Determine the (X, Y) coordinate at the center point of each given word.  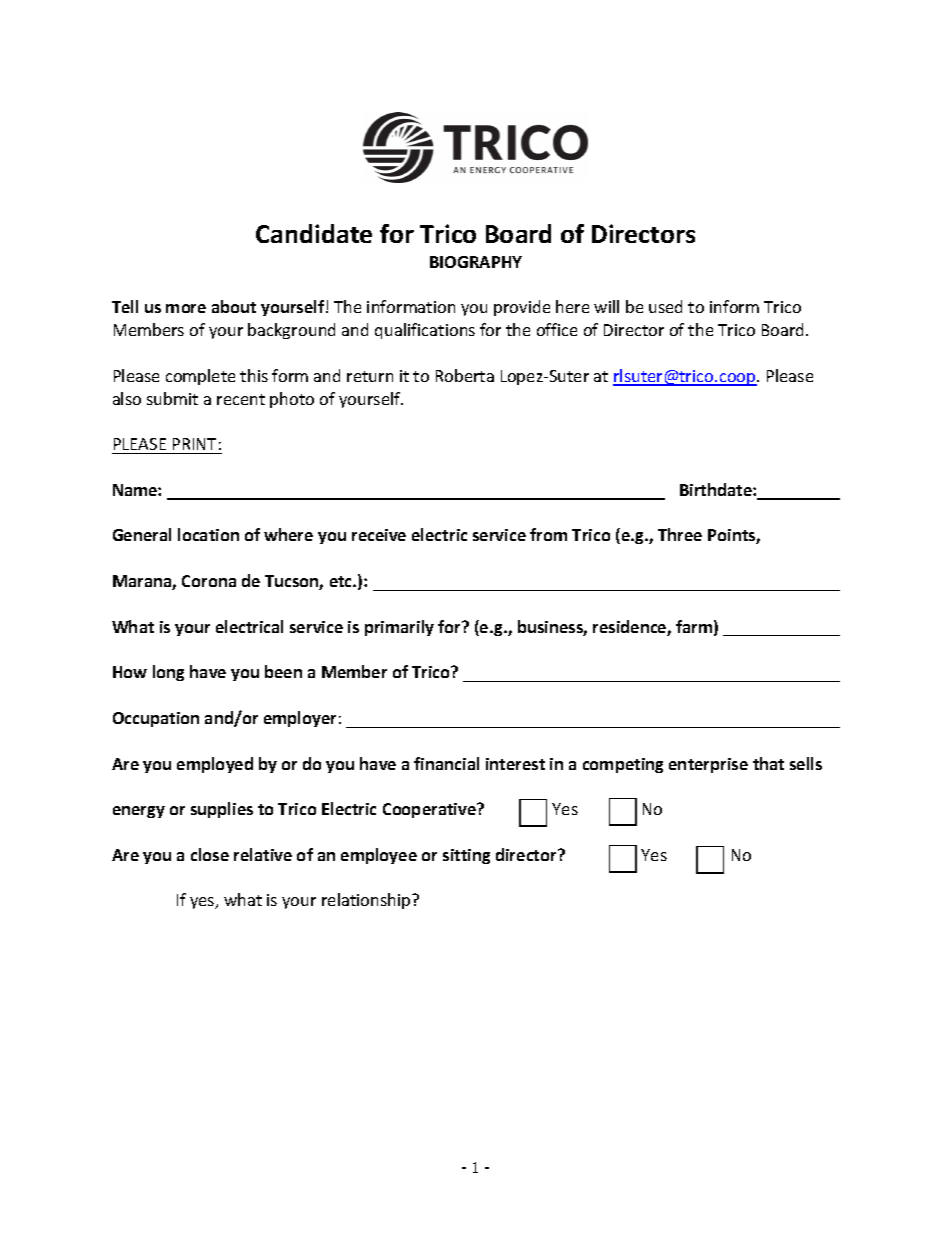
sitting (466, 856)
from (548, 534)
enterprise (708, 765)
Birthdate (717, 489)
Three (680, 534)
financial (446, 763)
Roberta (465, 375)
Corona (209, 581)
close (210, 854)
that (768, 763)
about (234, 306)
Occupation (156, 719)
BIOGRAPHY (476, 262)
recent (241, 399)
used (665, 306)
